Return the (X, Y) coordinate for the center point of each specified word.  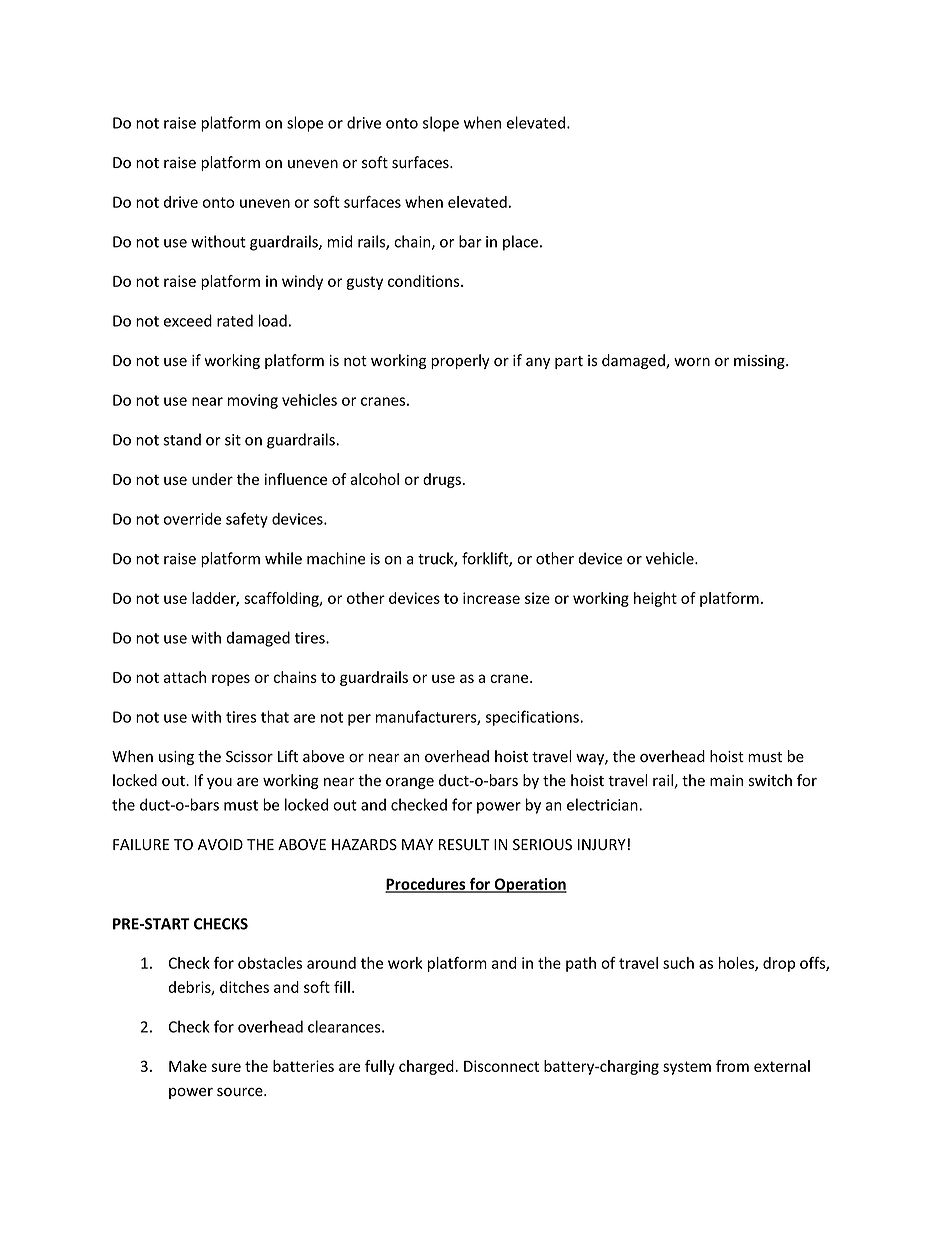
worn (692, 362)
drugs (442, 480)
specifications (533, 718)
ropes (231, 680)
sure (226, 1067)
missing (760, 362)
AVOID (220, 844)
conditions (425, 281)
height (655, 599)
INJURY (602, 845)
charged (427, 1067)
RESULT (464, 845)
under (212, 479)
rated (235, 320)
